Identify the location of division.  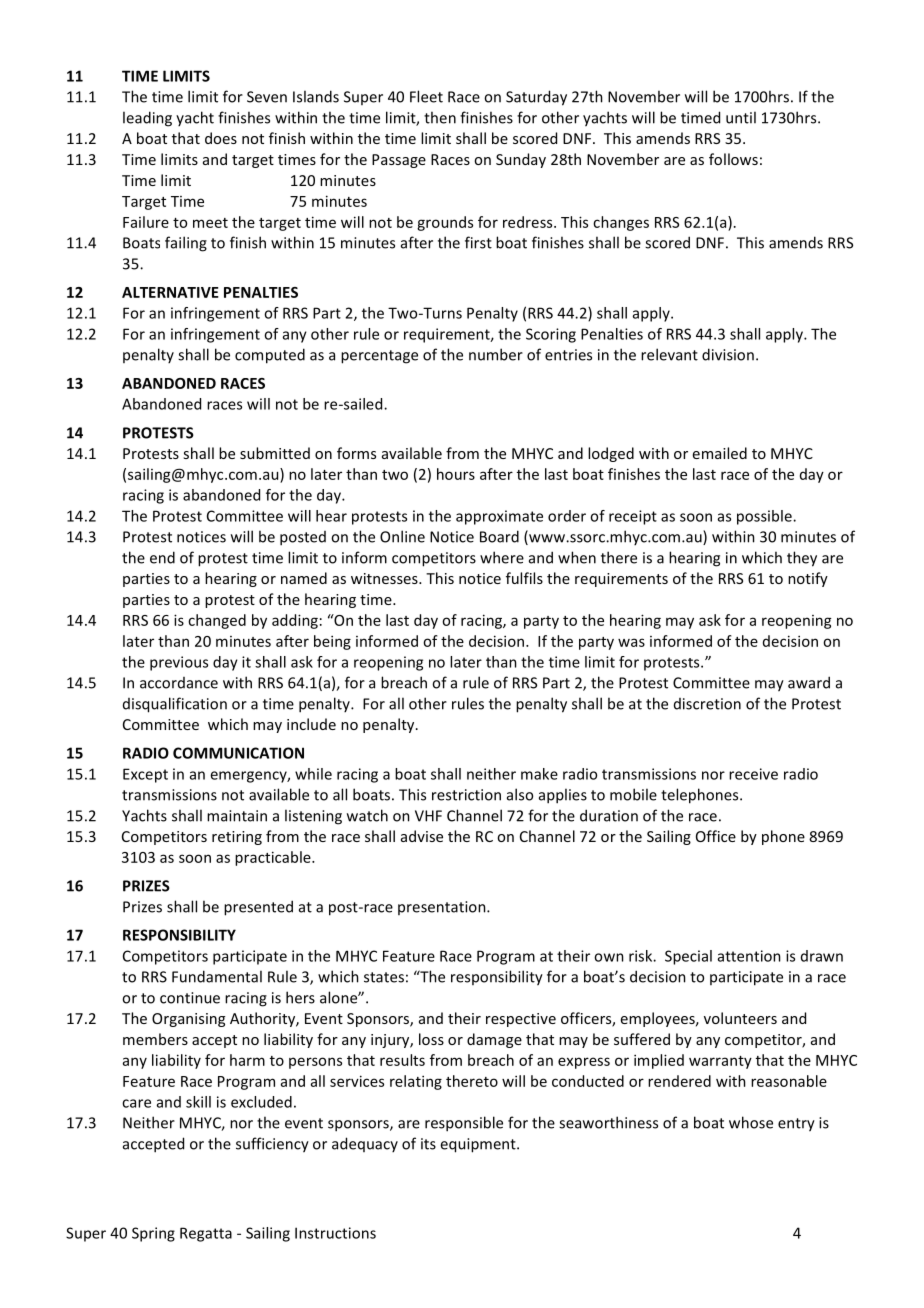
(728, 354).
